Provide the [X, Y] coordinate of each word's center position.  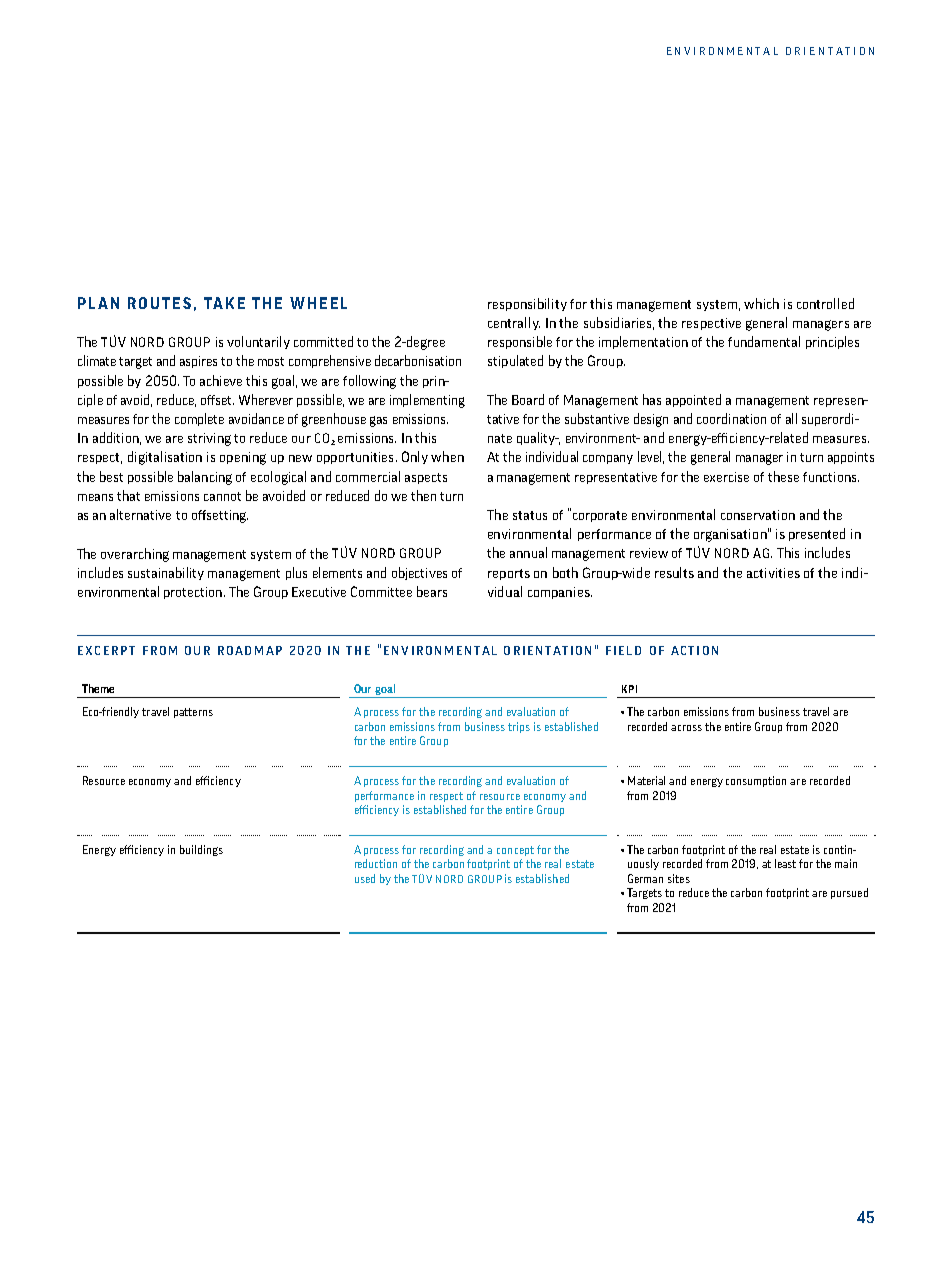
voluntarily [258, 342]
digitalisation [165, 458]
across [686, 728]
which [761, 303]
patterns [193, 713]
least [785, 863]
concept [515, 851]
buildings [201, 850]
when [447, 456]
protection [193, 593]
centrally [514, 323]
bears [432, 591]
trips [519, 727]
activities [773, 573]
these [783, 476]
